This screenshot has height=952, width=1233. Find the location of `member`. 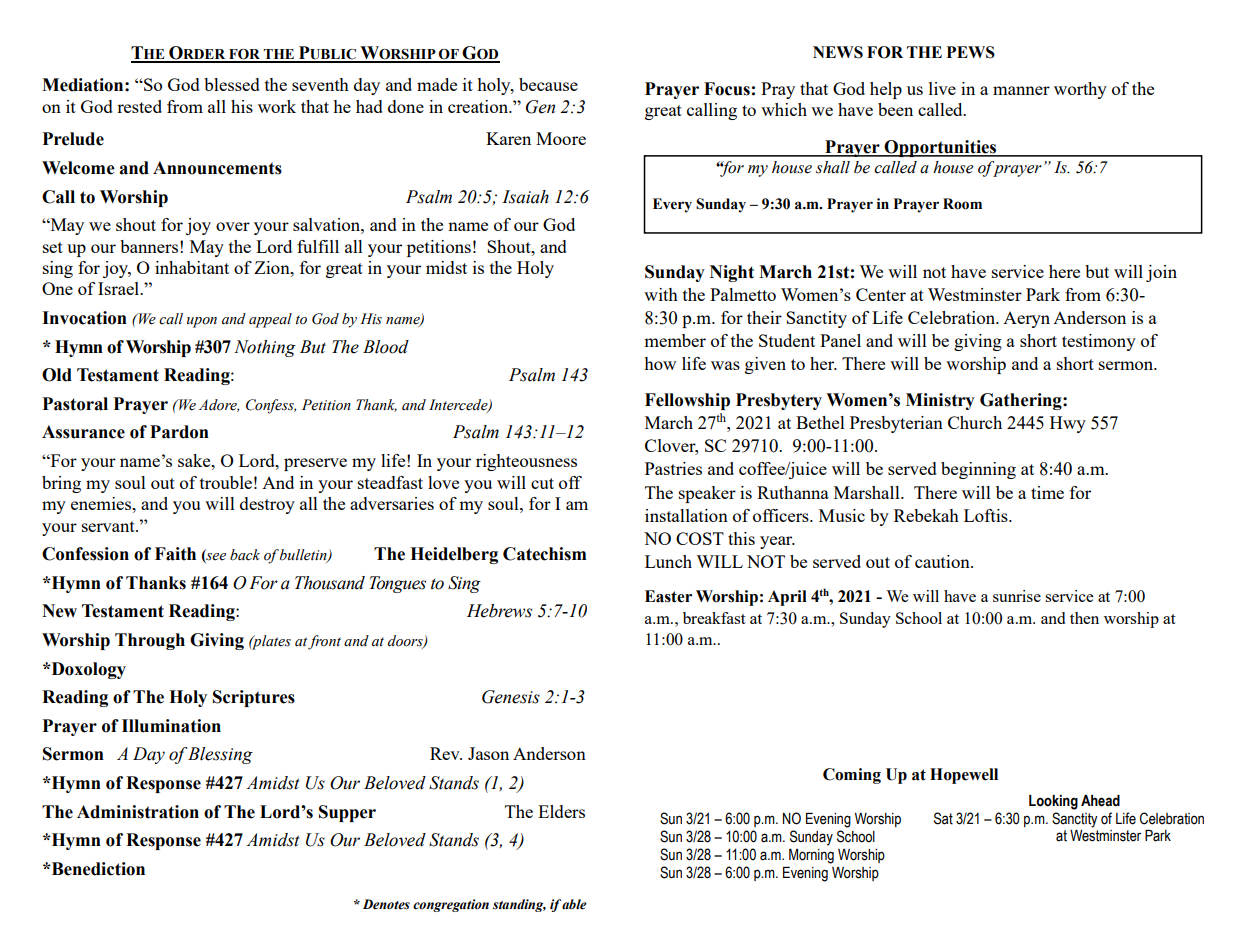

member is located at coordinates (675, 340).
